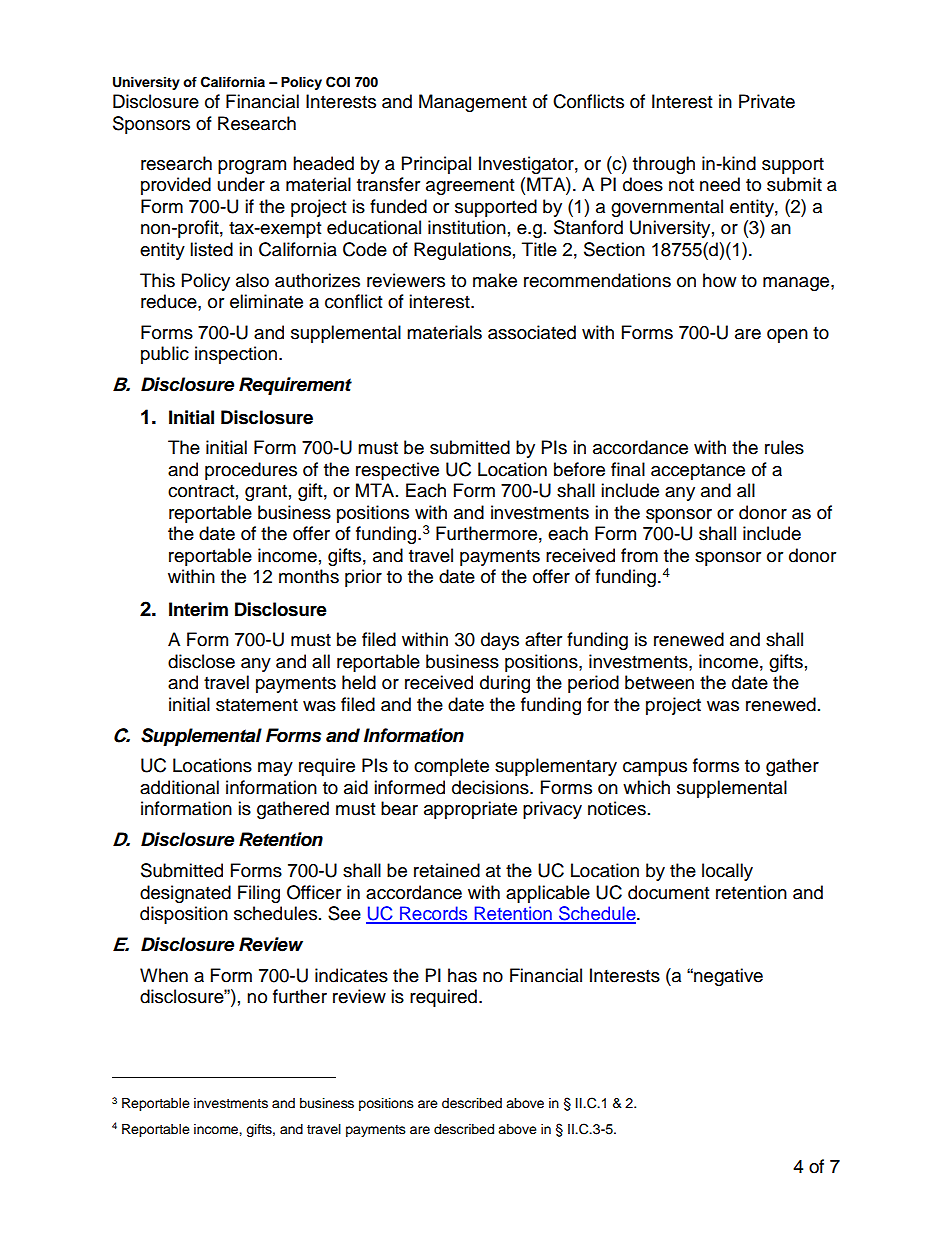  What do you see at coordinates (184, 915) in the screenshot?
I see `disposition` at bounding box center [184, 915].
